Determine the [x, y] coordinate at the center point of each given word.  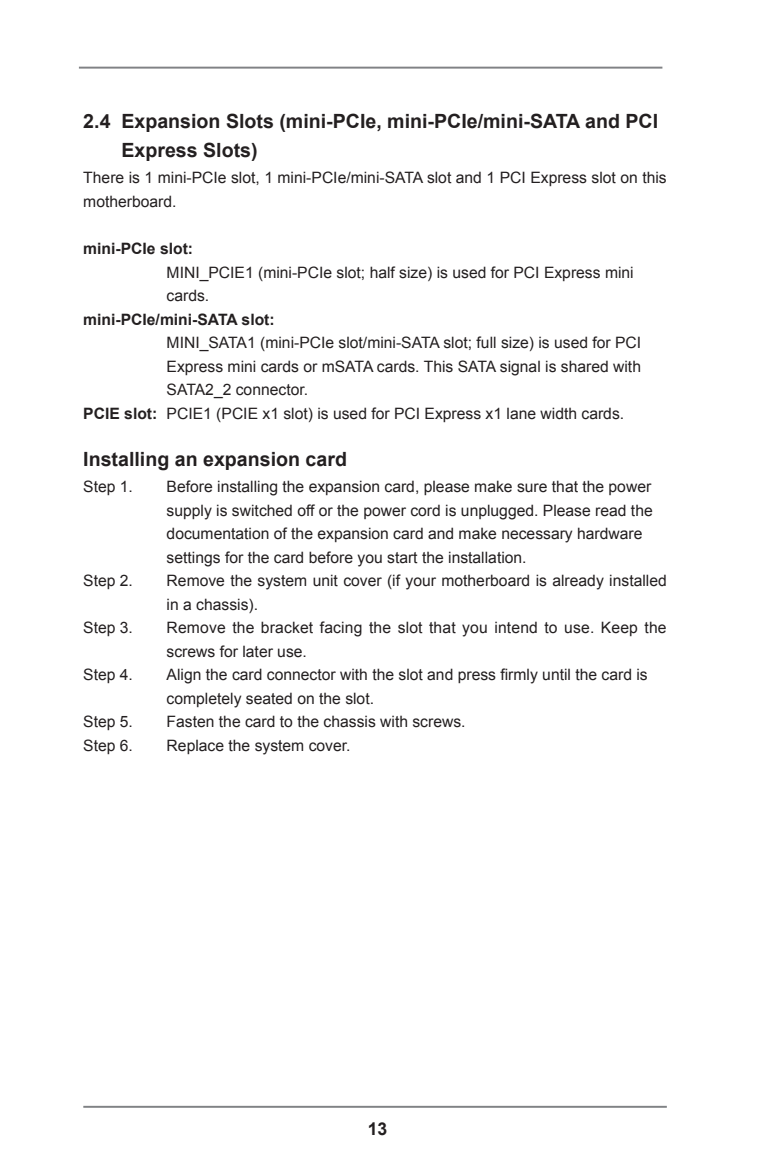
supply [189, 512]
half [382, 272]
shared [584, 366]
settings [193, 559]
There [103, 177]
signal [520, 368]
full [486, 342]
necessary [537, 536]
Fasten [190, 721]
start [402, 558]
